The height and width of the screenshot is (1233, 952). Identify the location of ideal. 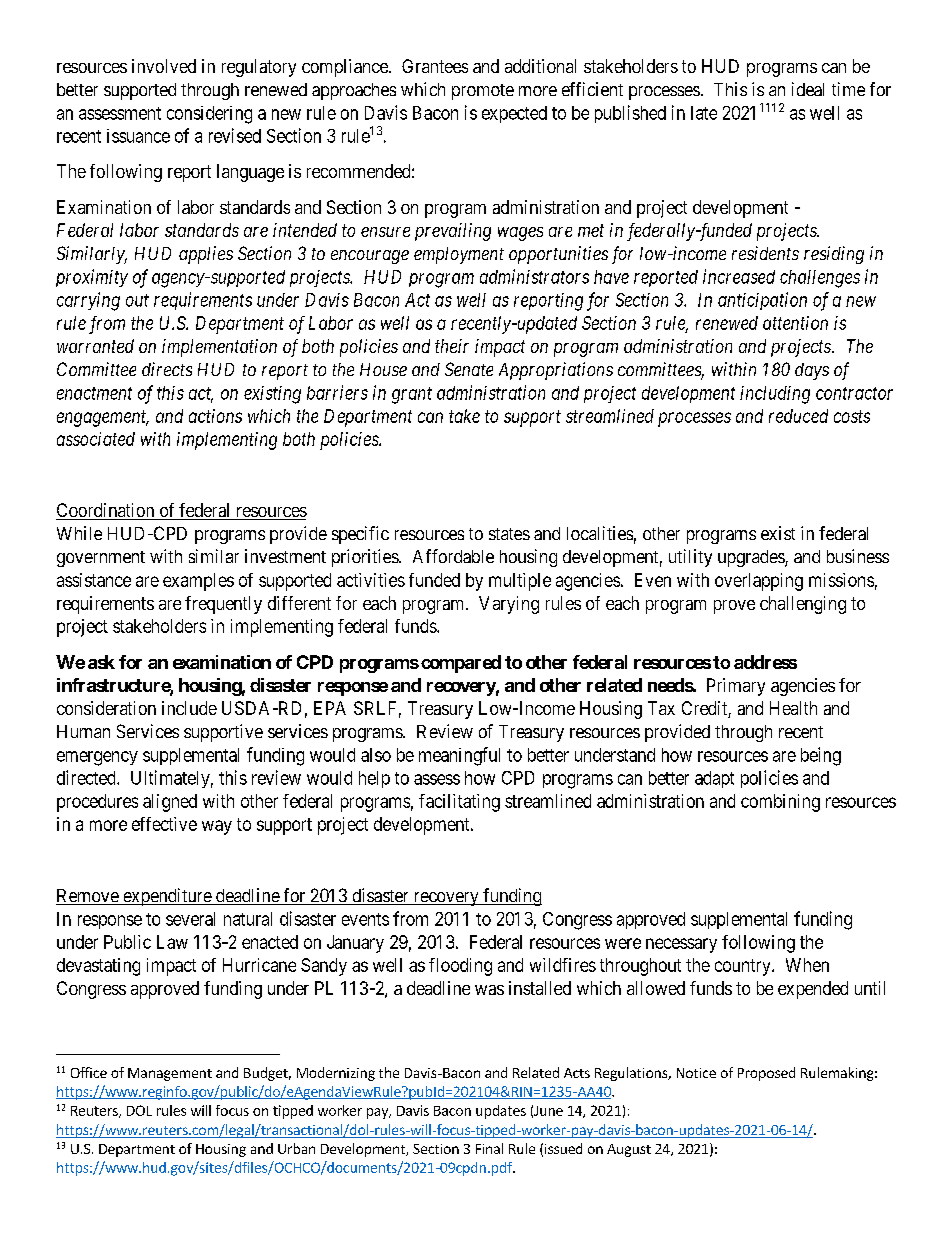
(808, 89).
